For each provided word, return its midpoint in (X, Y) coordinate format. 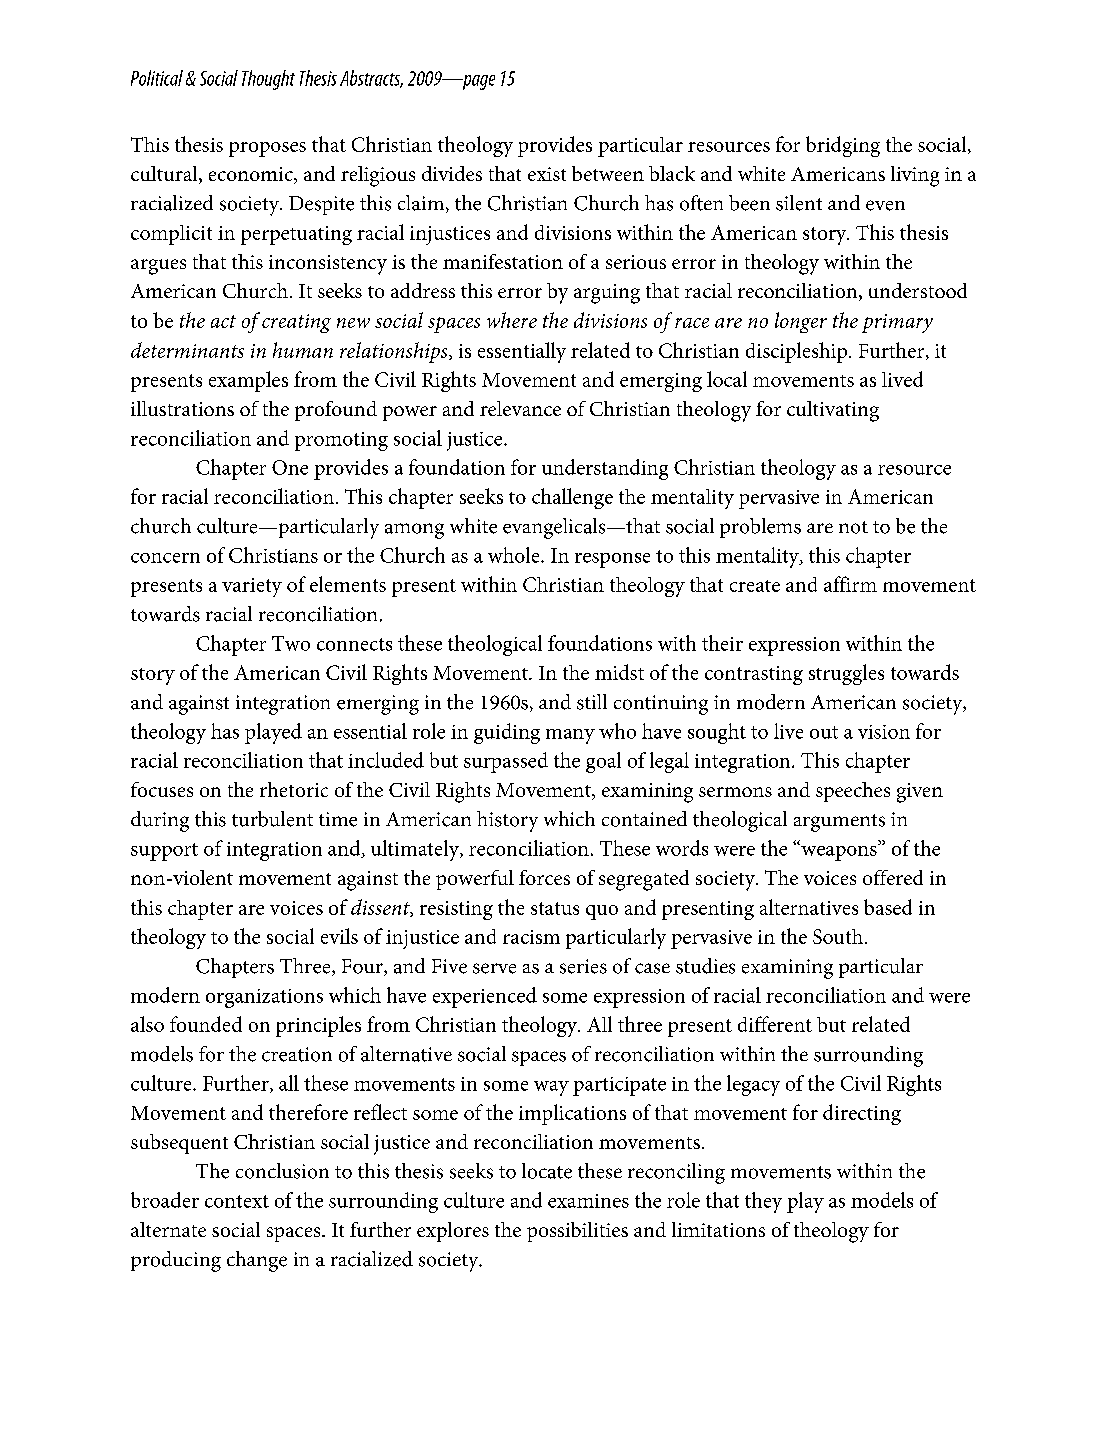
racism (531, 937)
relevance (520, 408)
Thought (268, 80)
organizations (264, 998)
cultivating (833, 411)
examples (248, 381)
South (838, 936)
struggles (846, 674)
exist (547, 174)
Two (291, 643)
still (592, 702)
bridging (843, 146)
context (237, 1201)
